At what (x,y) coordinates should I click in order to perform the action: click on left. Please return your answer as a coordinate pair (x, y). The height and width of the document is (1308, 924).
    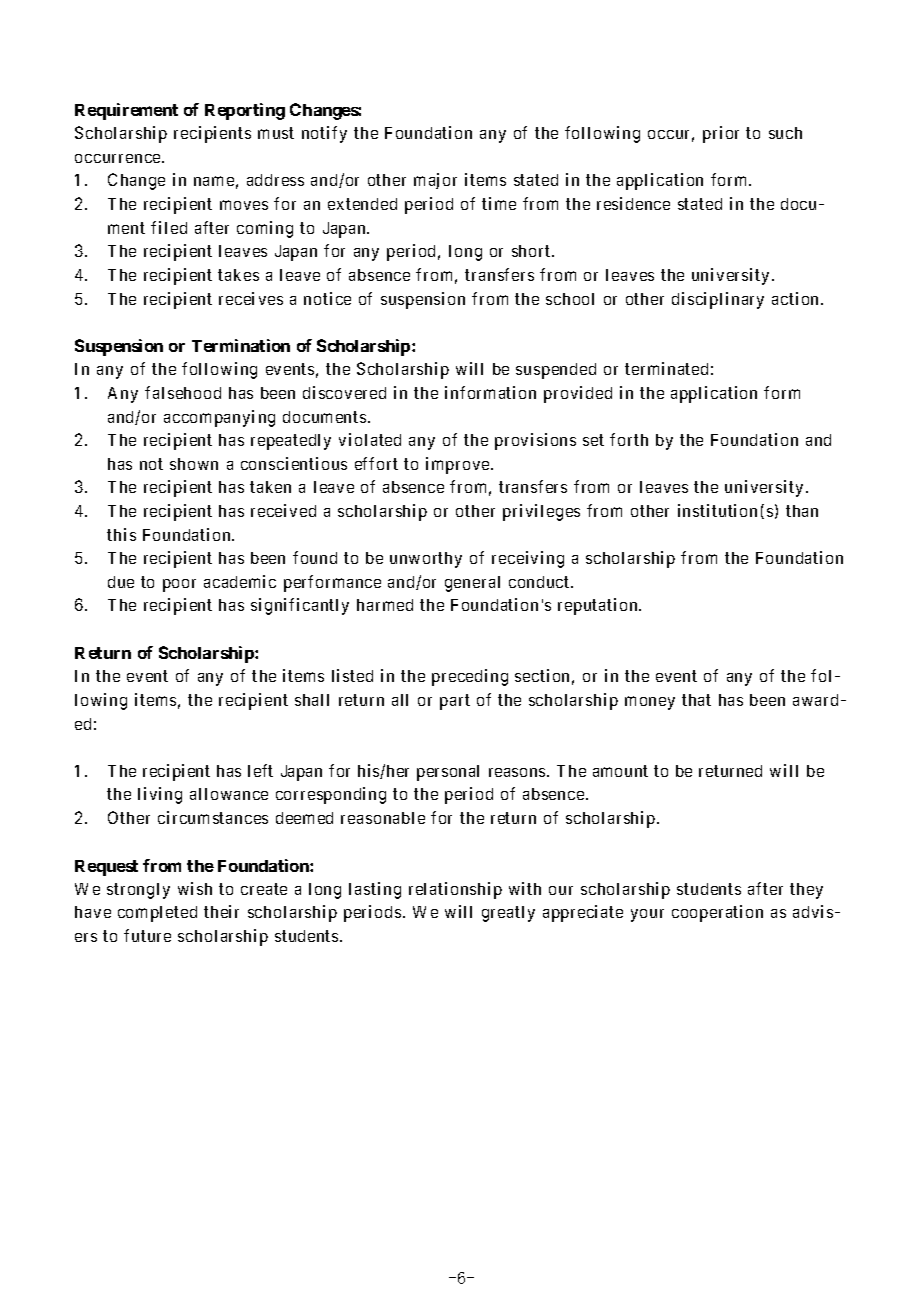
    Looking at the image, I should click on (260, 770).
